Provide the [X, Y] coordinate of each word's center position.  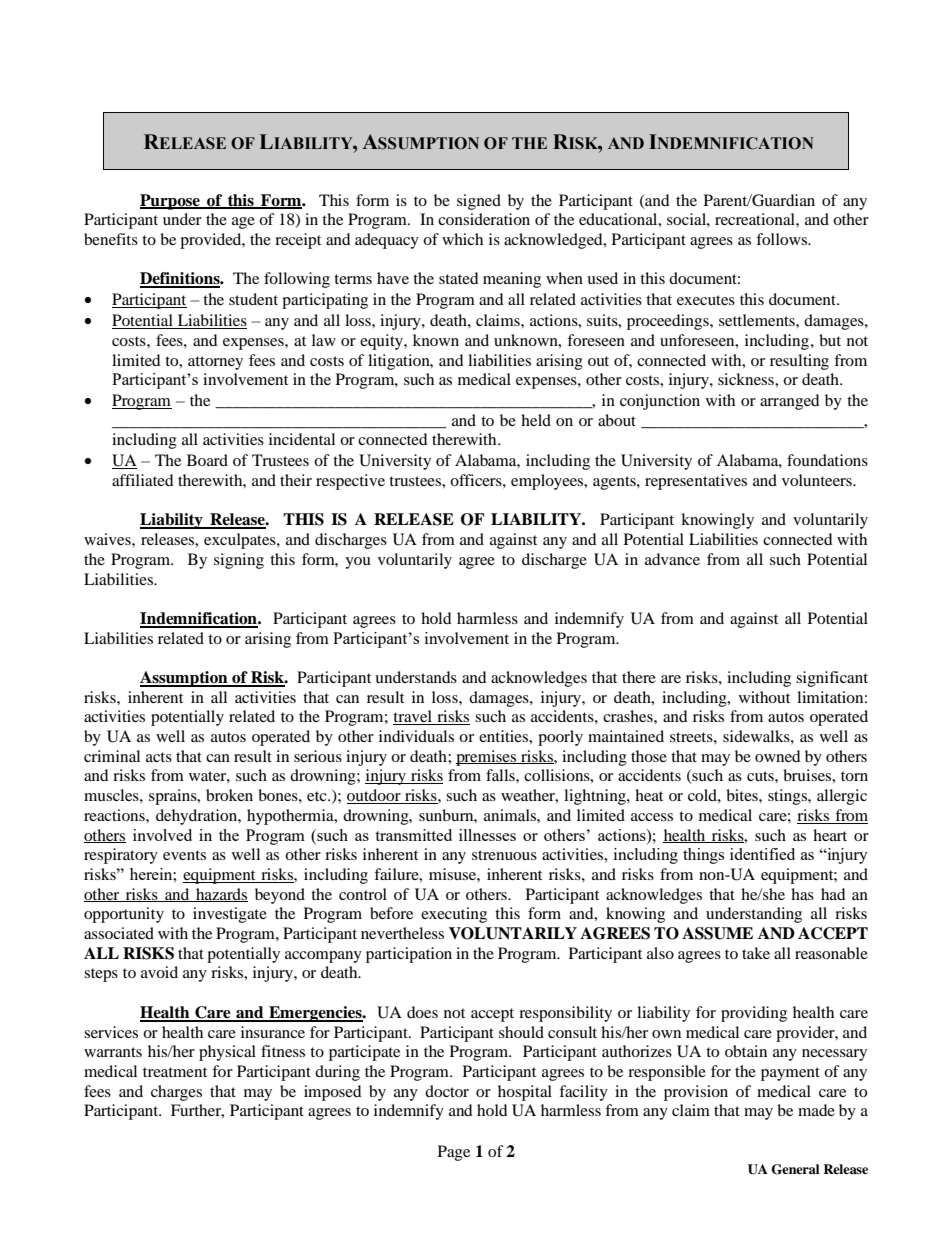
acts [159, 757]
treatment [175, 1072]
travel [414, 717]
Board [207, 460]
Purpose [171, 202]
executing [454, 915]
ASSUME [717, 933]
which [462, 239]
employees [548, 482]
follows [783, 239]
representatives [696, 482]
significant [832, 679]
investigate [230, 915]
